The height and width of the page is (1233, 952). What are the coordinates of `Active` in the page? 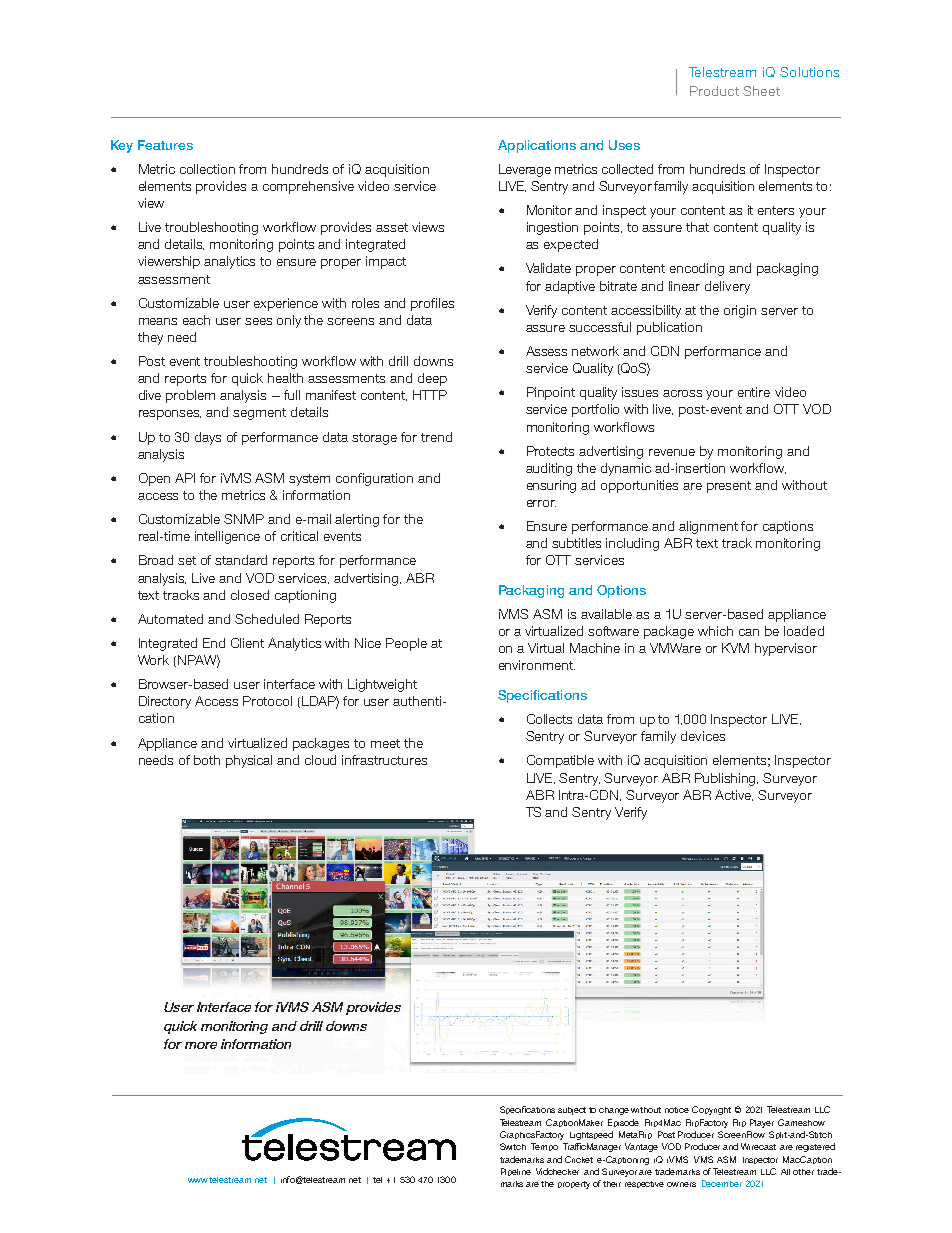 It's located at (734, 795).
